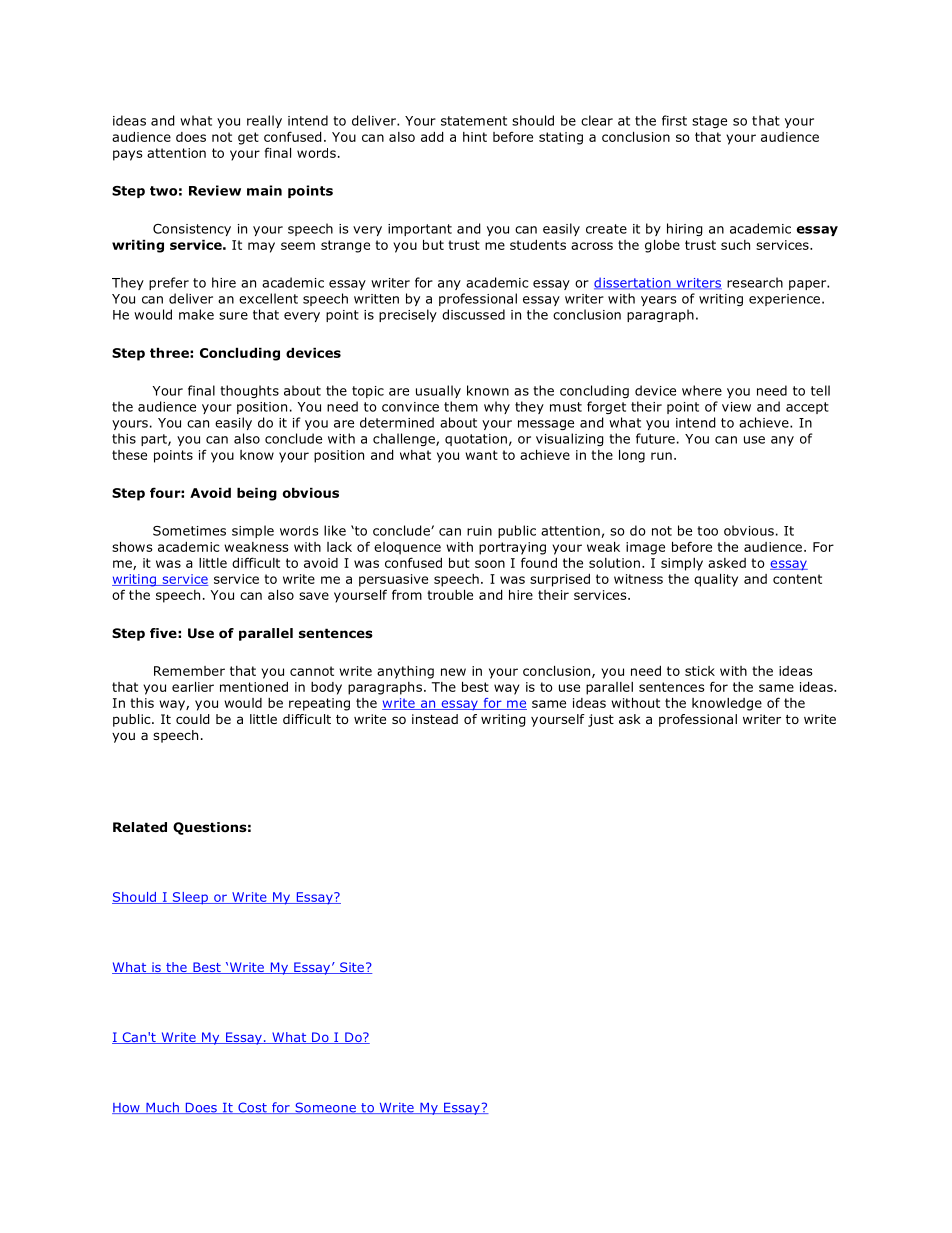  Describe the element at coordinates (435, 719) in the screenshot. I see `instead` at that location.
